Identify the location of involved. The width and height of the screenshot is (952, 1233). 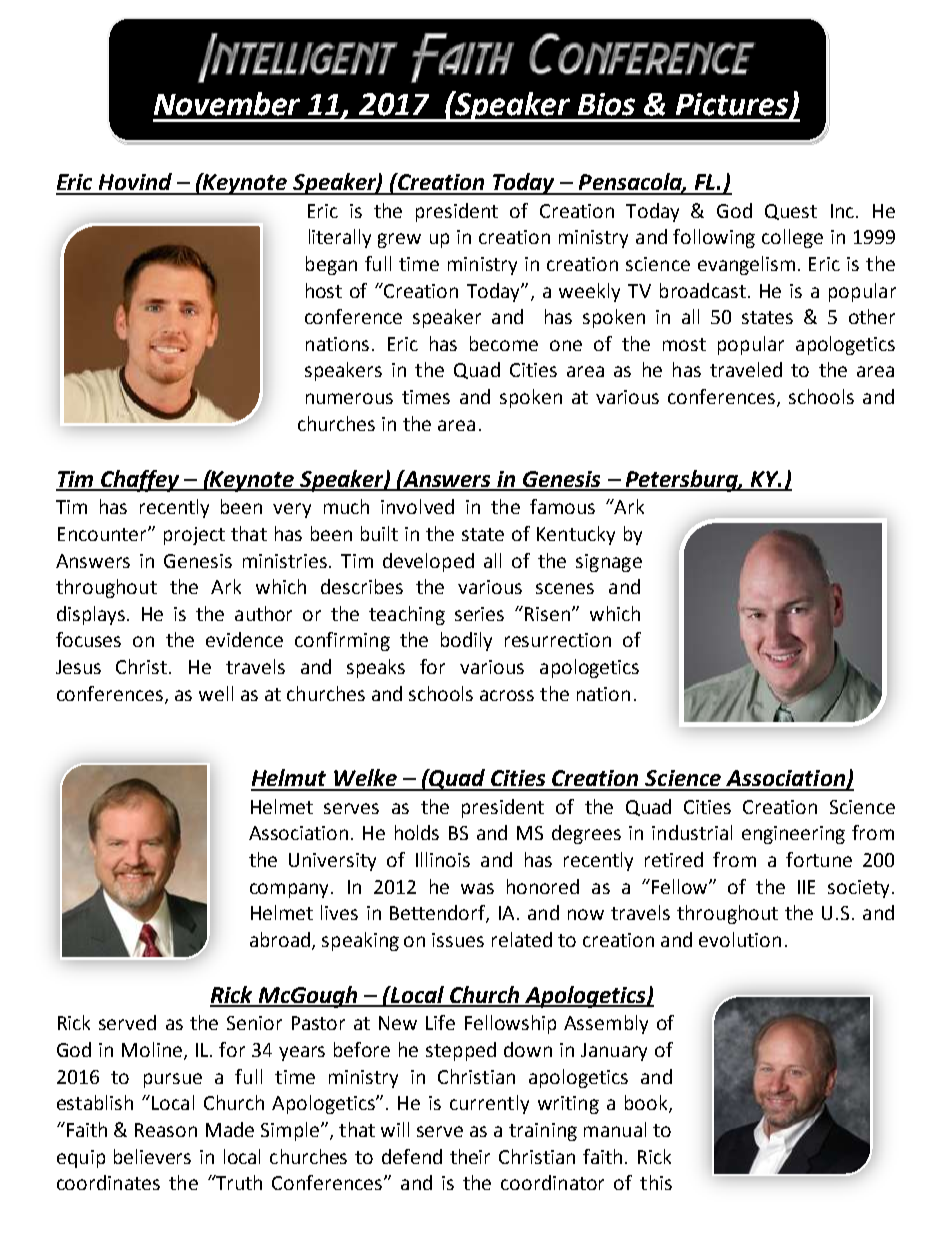
(417, 506).
